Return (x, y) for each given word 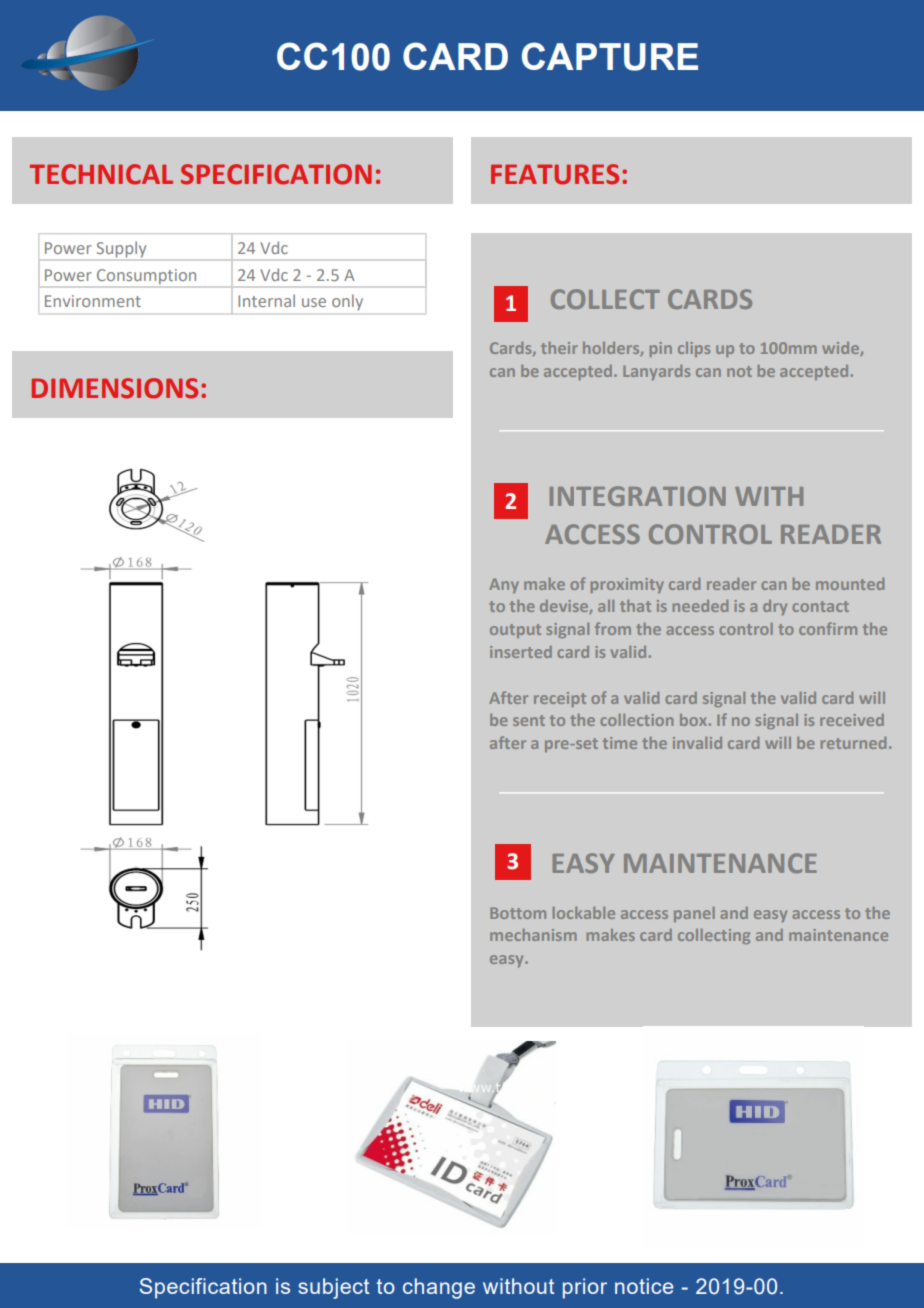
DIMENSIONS (114, 388)
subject (333, 1288)
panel (694, 914)
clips (694, 349)
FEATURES (555, 174)
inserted (521, 652)
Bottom (518, 913)
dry (775, 607)
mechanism (533, 935)
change (439, 1288)
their (559, 348)
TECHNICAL (101, 174)
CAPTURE (610, 56)
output (515, 631)
